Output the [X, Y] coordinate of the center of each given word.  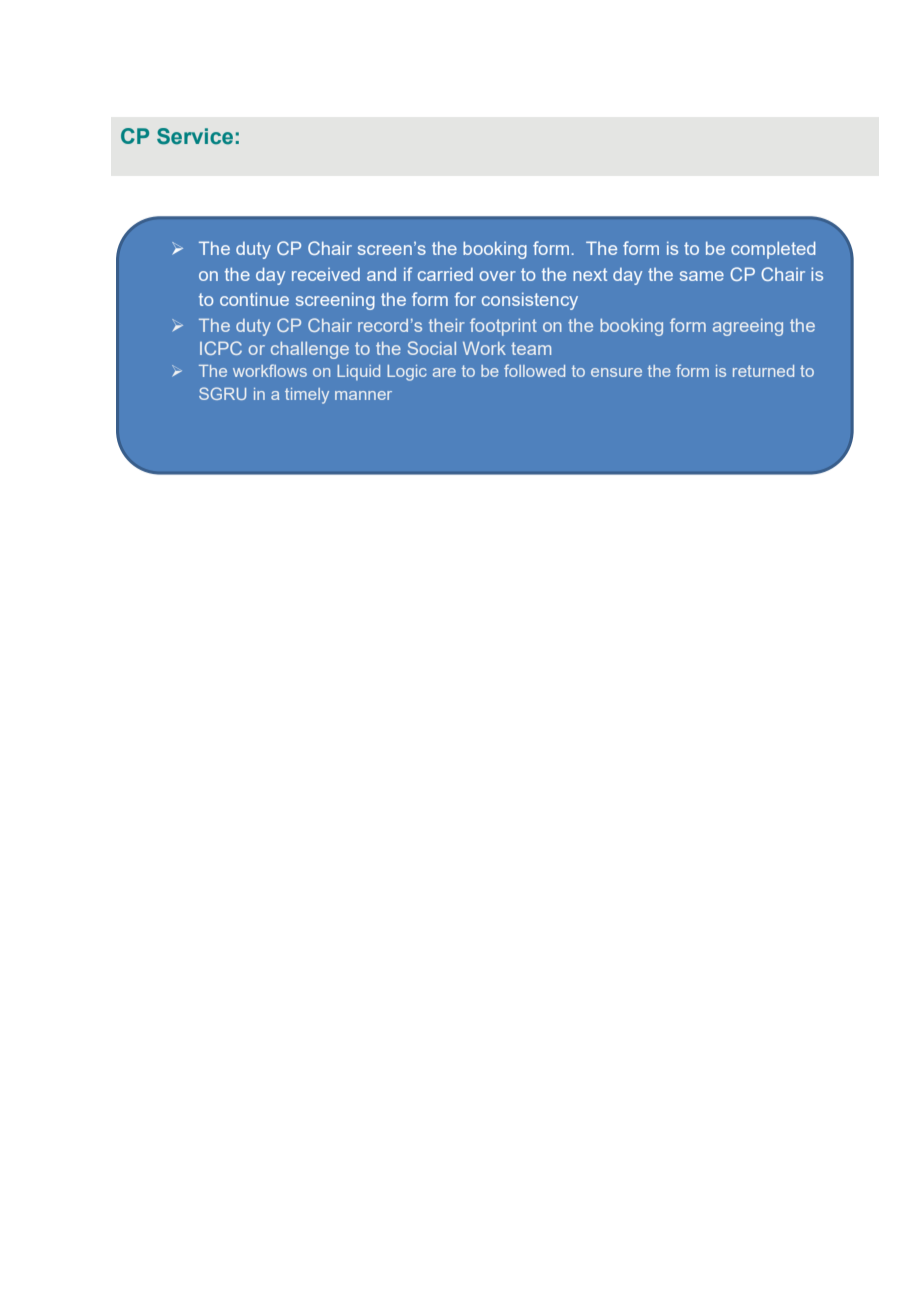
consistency [530, 301]
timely [307, 396]
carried [445, 274]
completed [773, 250]
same [702, 276]
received [326, 274]
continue [254, 299]
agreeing [748, 327]
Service [195, 136]
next [590, 274]
